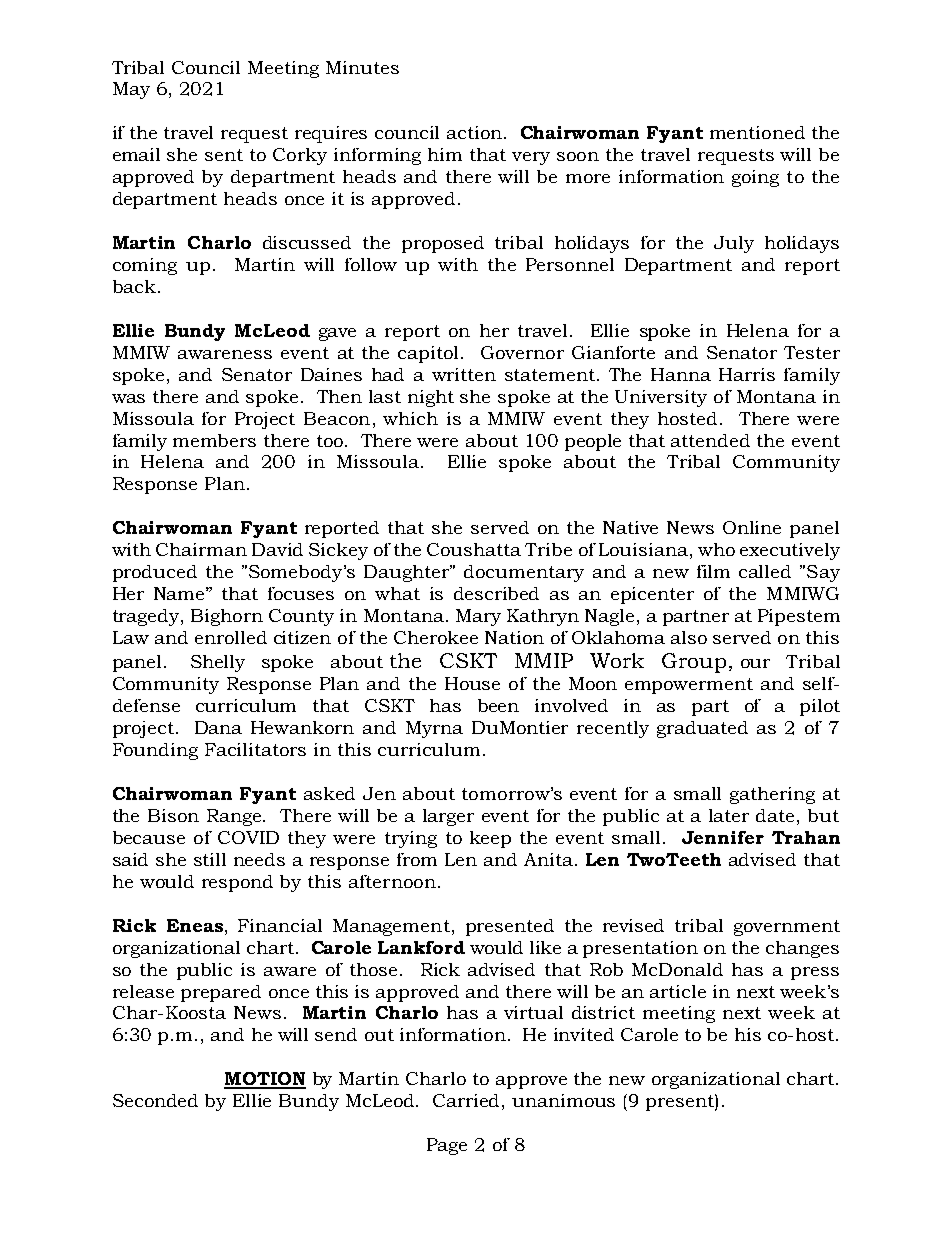 The image size is (952, 1233). I want to click on Seconded, so click(155, 1100).
